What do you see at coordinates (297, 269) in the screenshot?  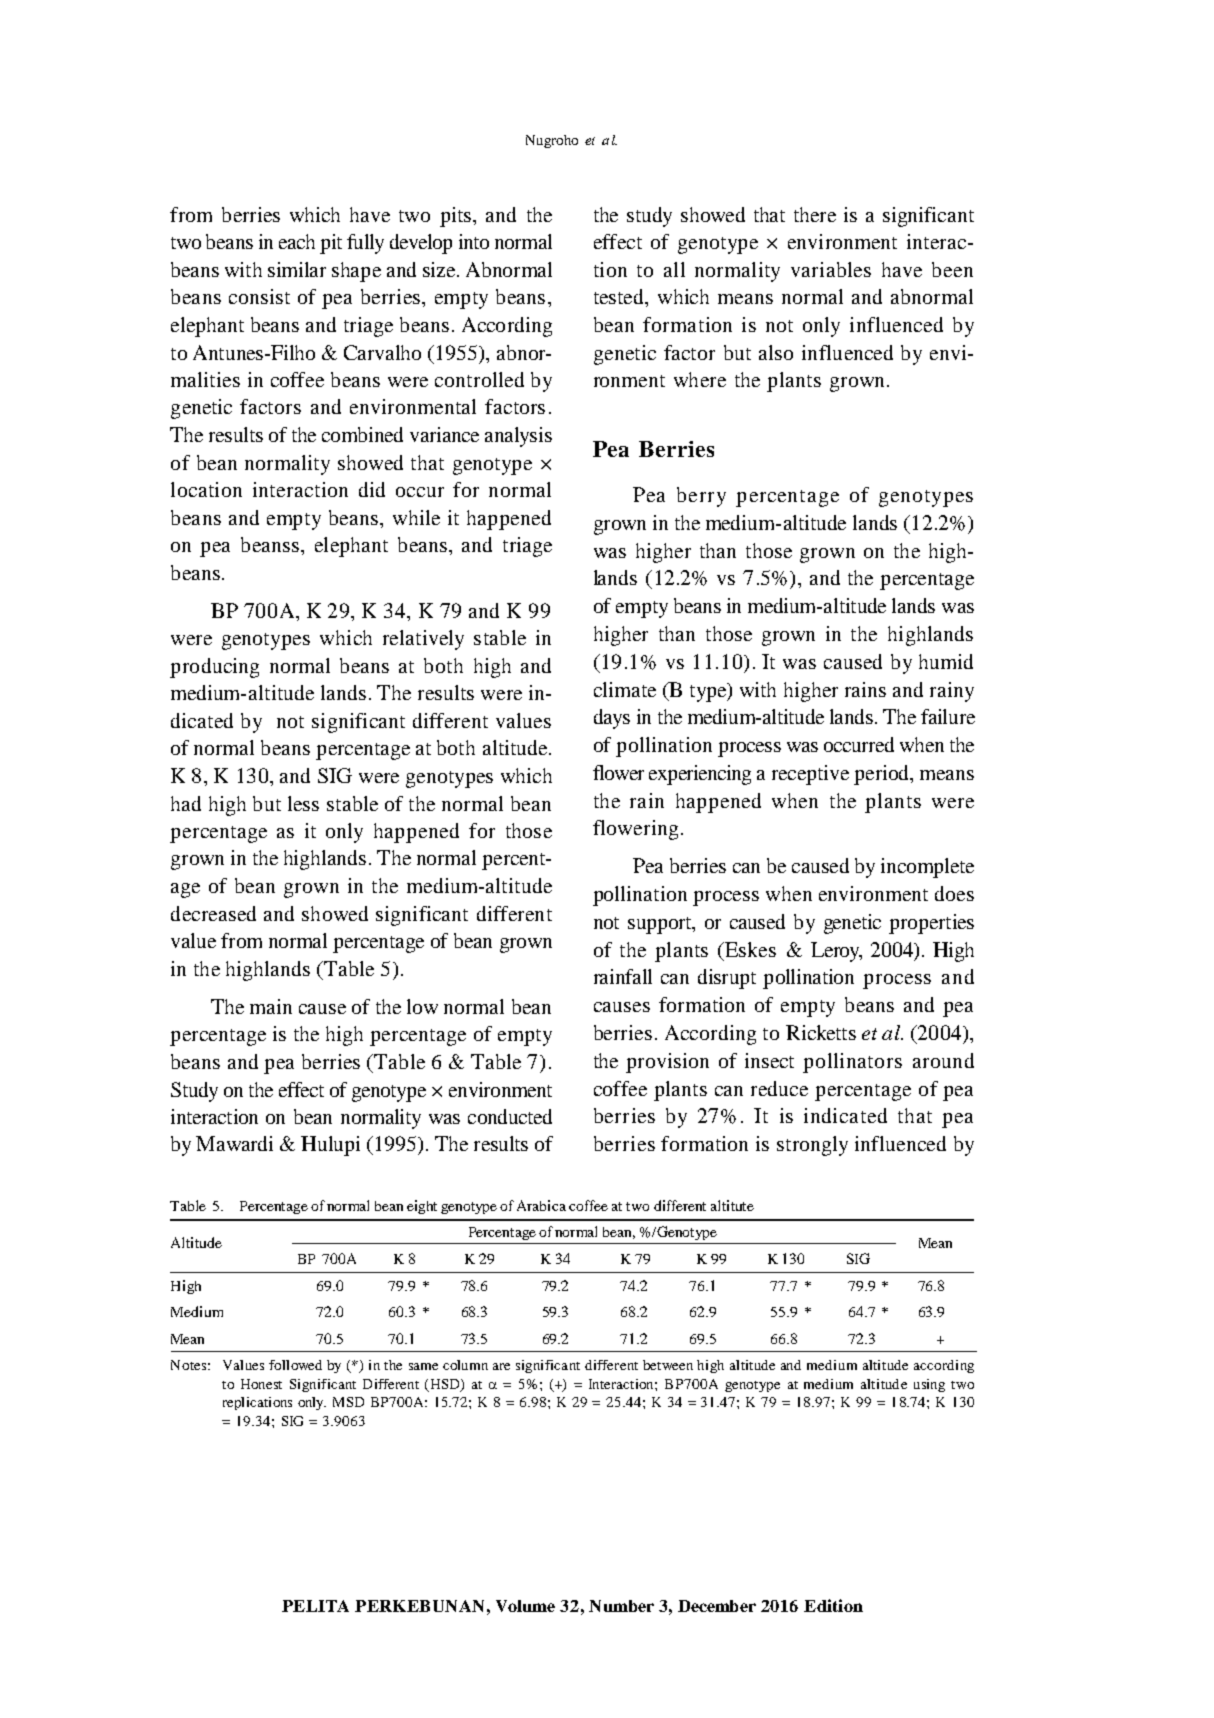 I see `similar` at bounding box center [297, 269].
